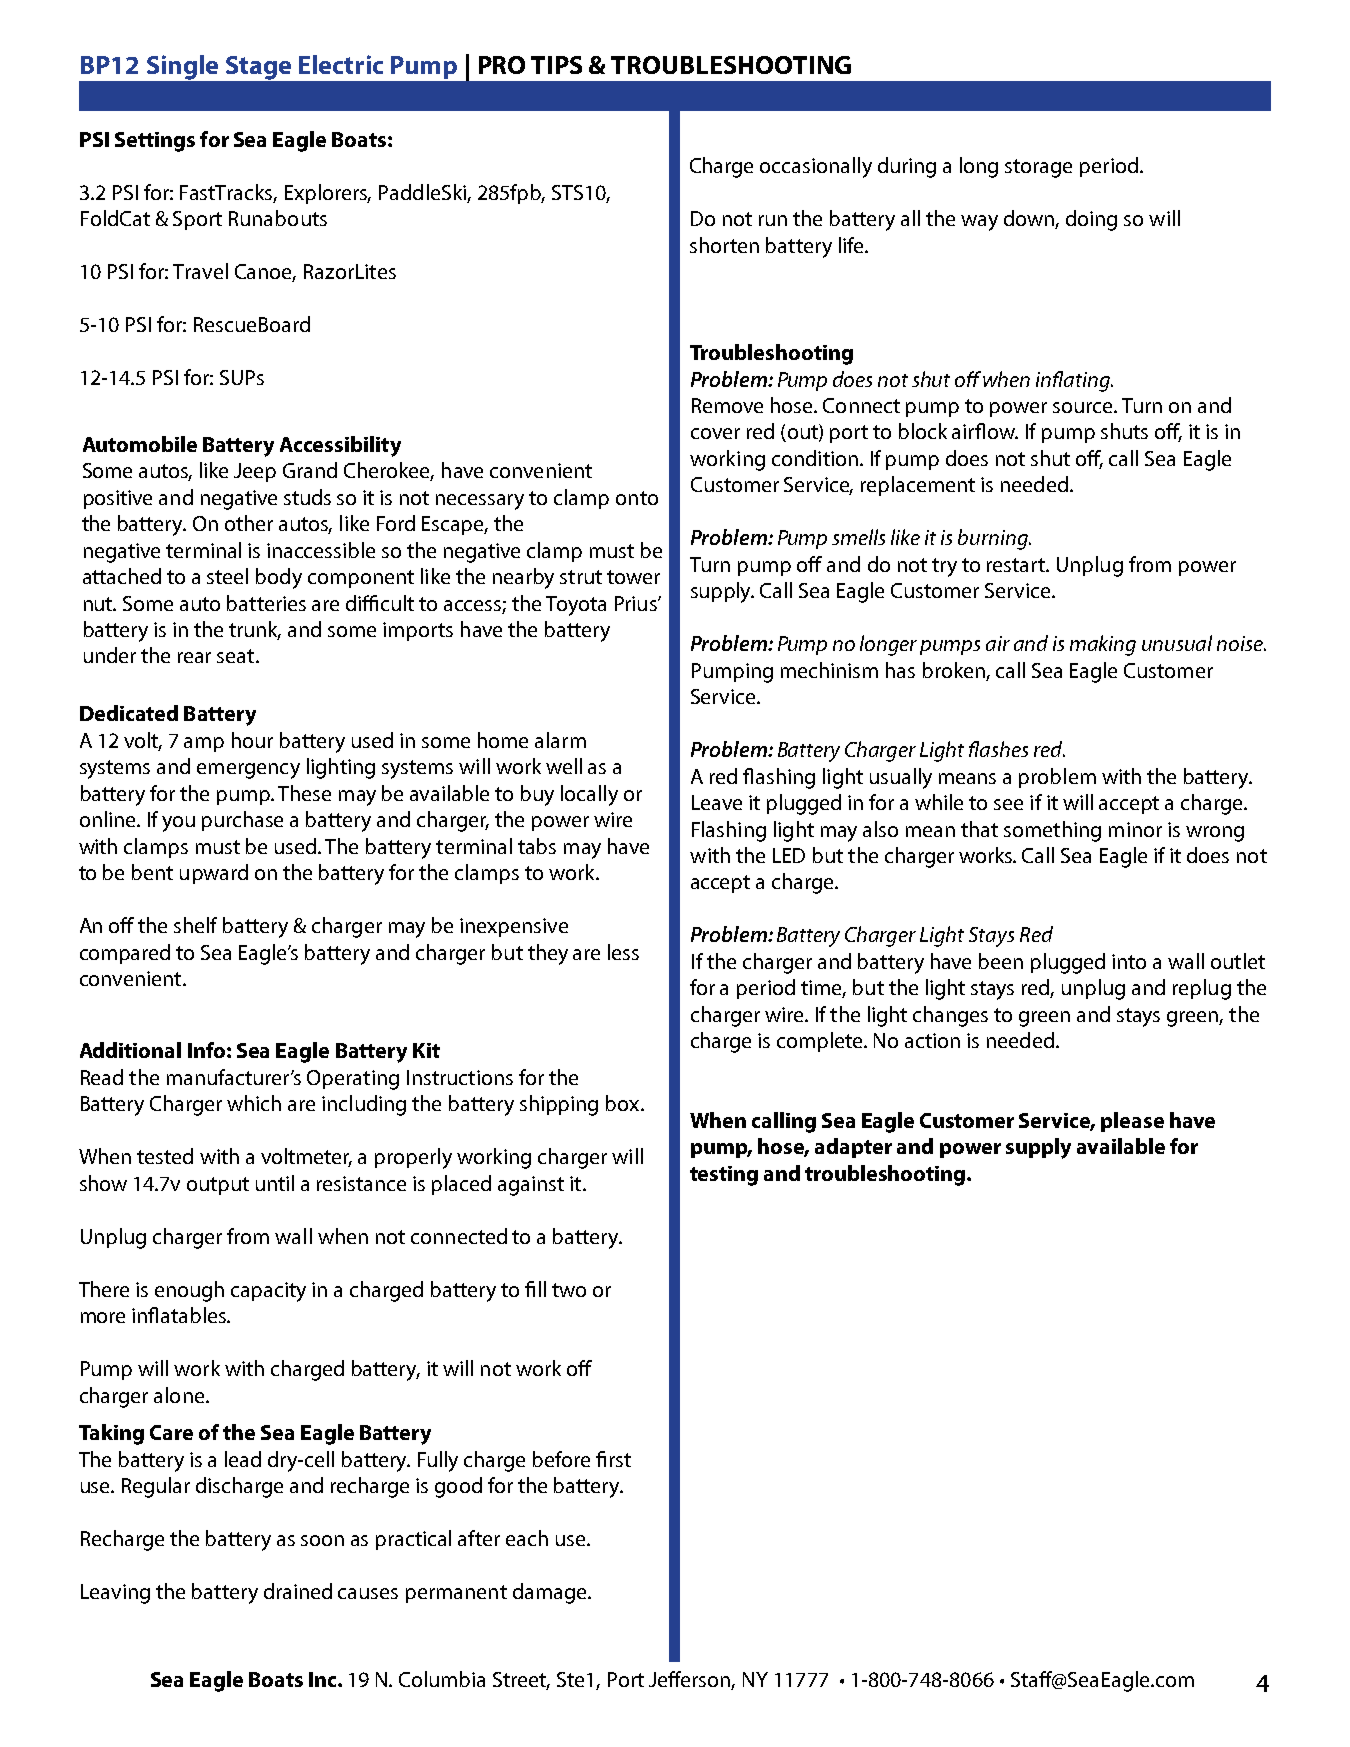  What do you see at coordinates (1103, 645) in the page?
I see `making` at bounding box center [1103, 645].
